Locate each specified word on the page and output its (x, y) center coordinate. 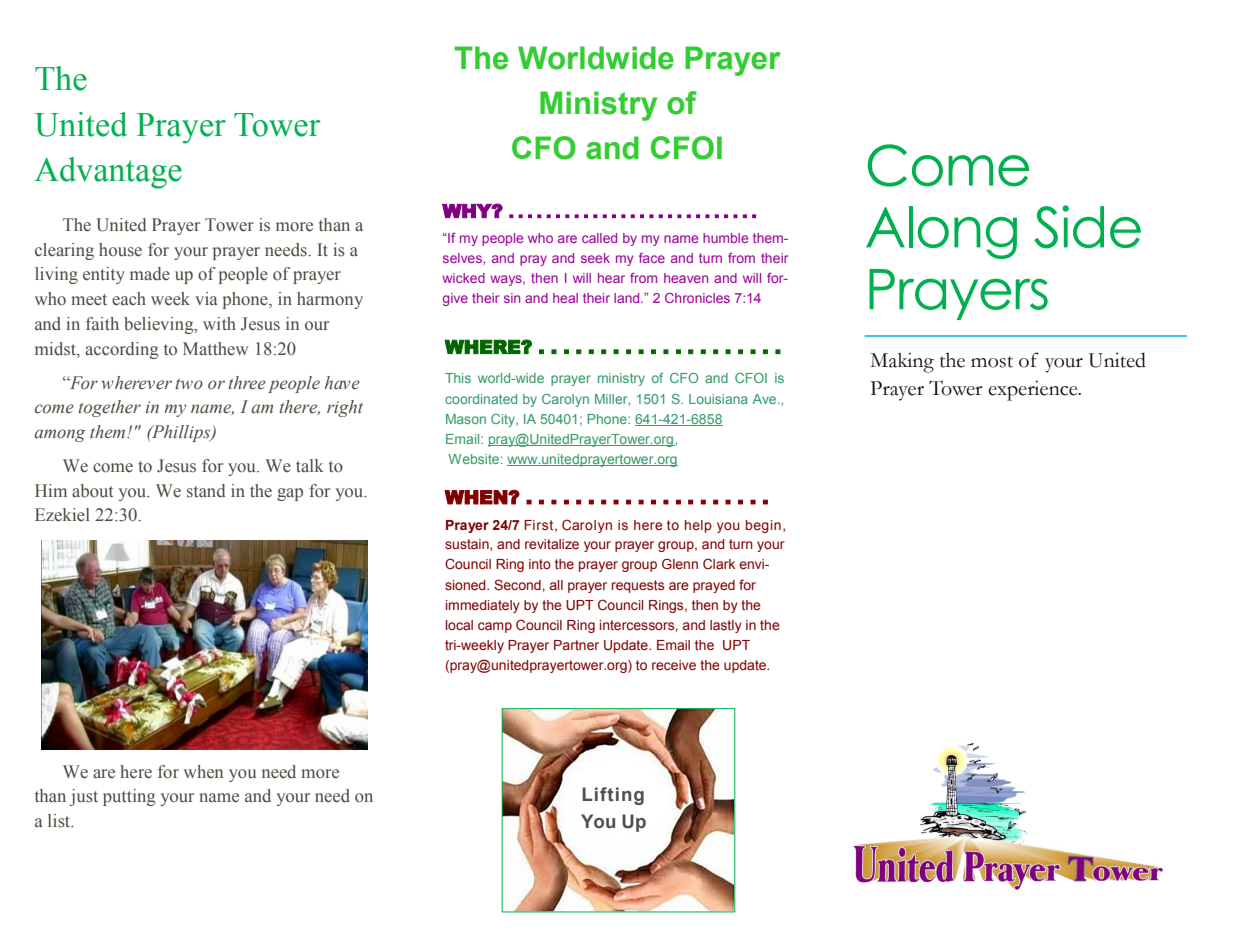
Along (941, 232)
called (599, 238)
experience (1034, 390)
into (540, 564)
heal (565, 298)
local (459, 625)
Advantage (108, 173)
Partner (576, 645)
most (992, 362)
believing (160, 325)
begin (763, 526)
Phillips (181, 433)
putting (129, 797)
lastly (726, 626)
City (504, 420)
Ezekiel (62, 515)
